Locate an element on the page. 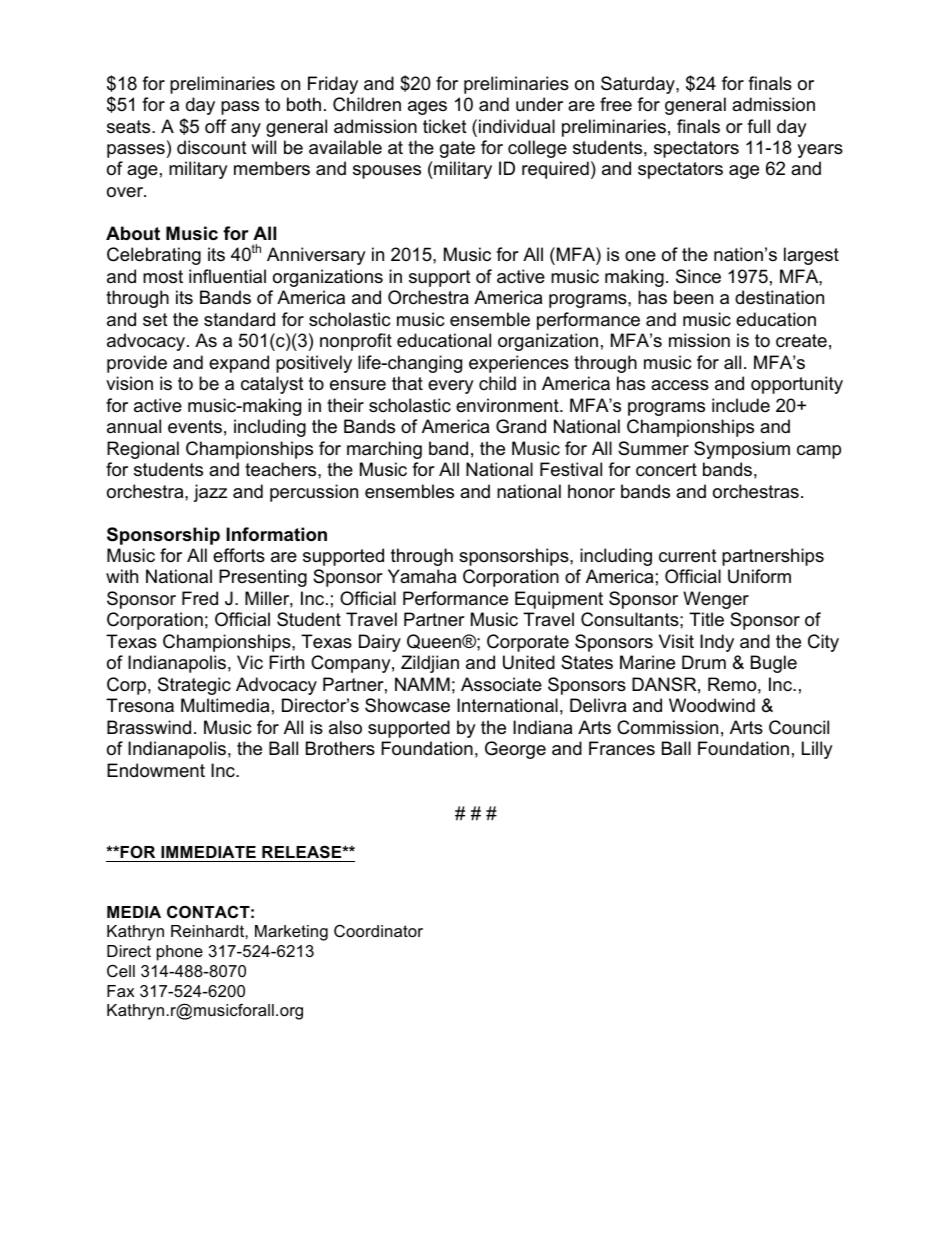  Fred is located at coordinates (200, 598).
